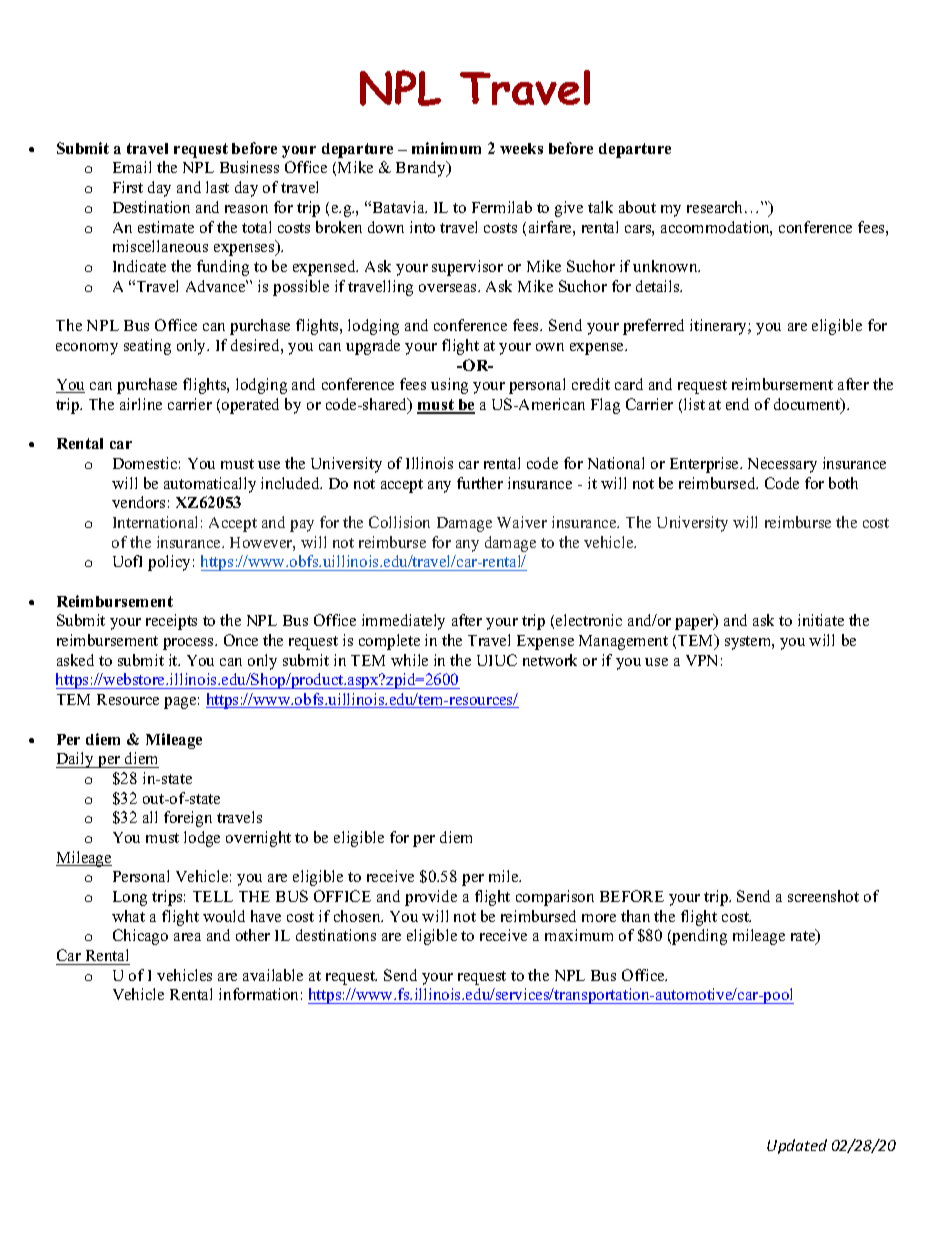  I want to click on Email, so click(132, 167).
